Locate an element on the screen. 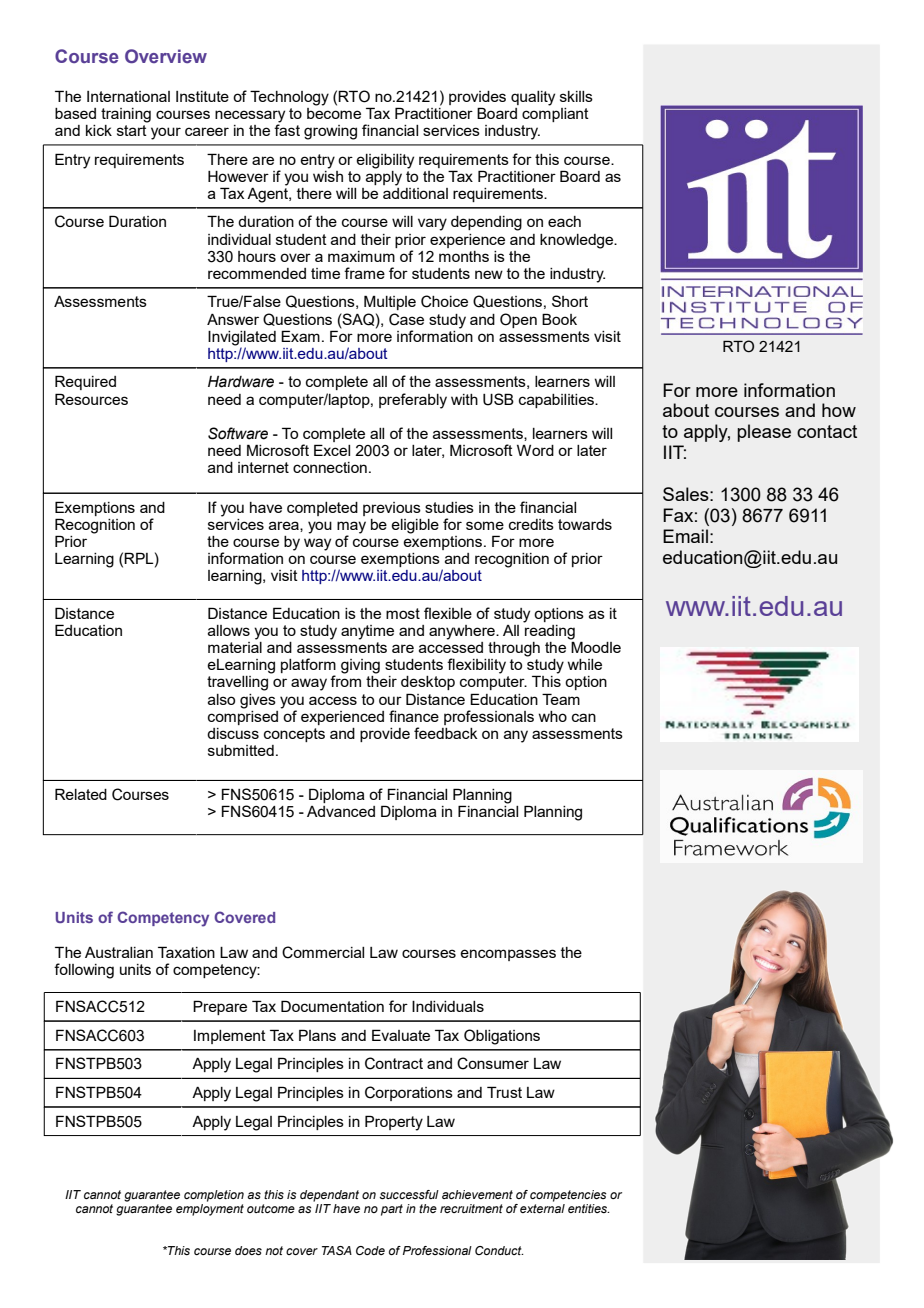  recruitment is located at coordinates (471, 1208).
